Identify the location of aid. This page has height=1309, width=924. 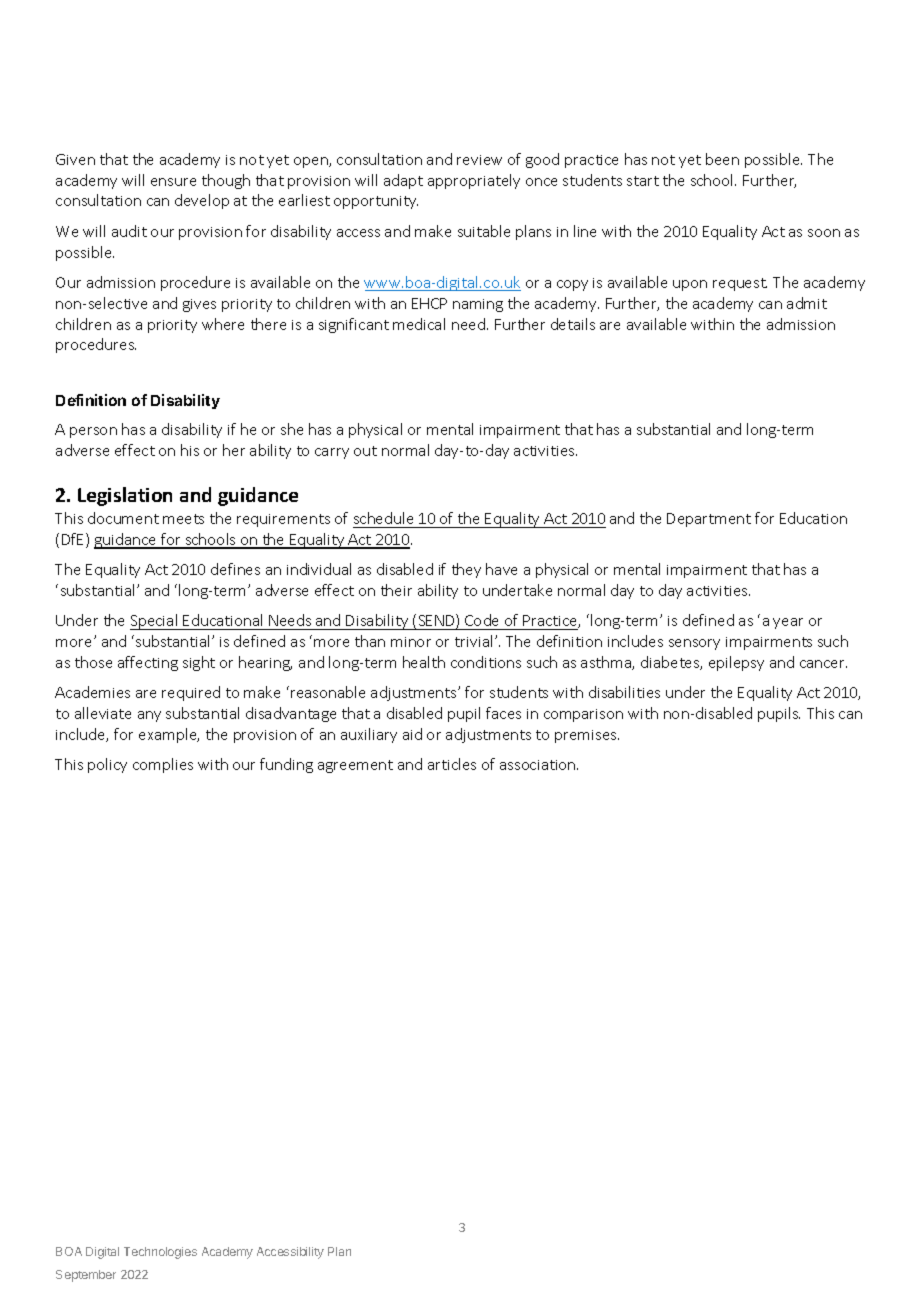
(412, 734).
